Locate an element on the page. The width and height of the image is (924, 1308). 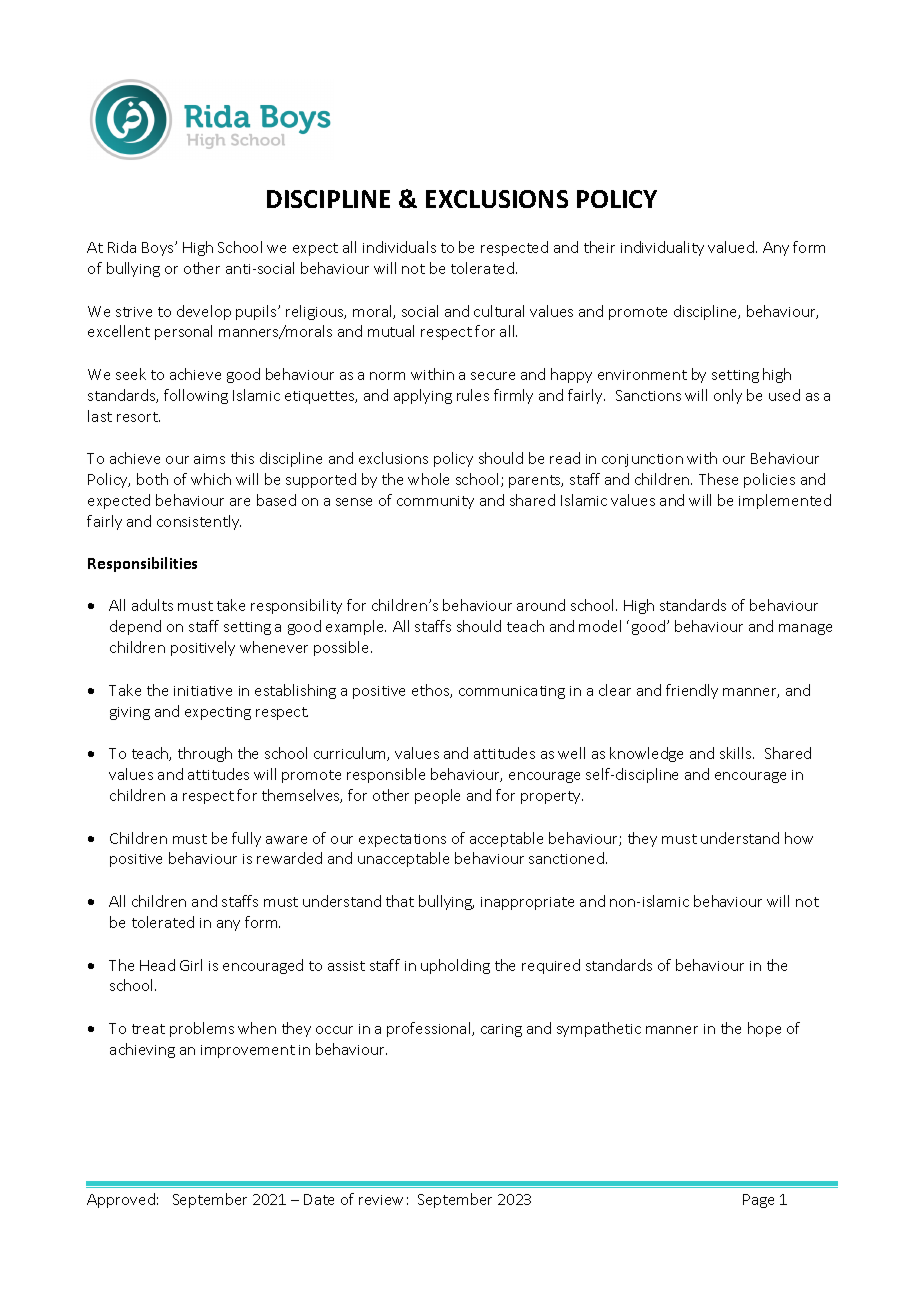
individuals is located at coordinates (399, 247).
